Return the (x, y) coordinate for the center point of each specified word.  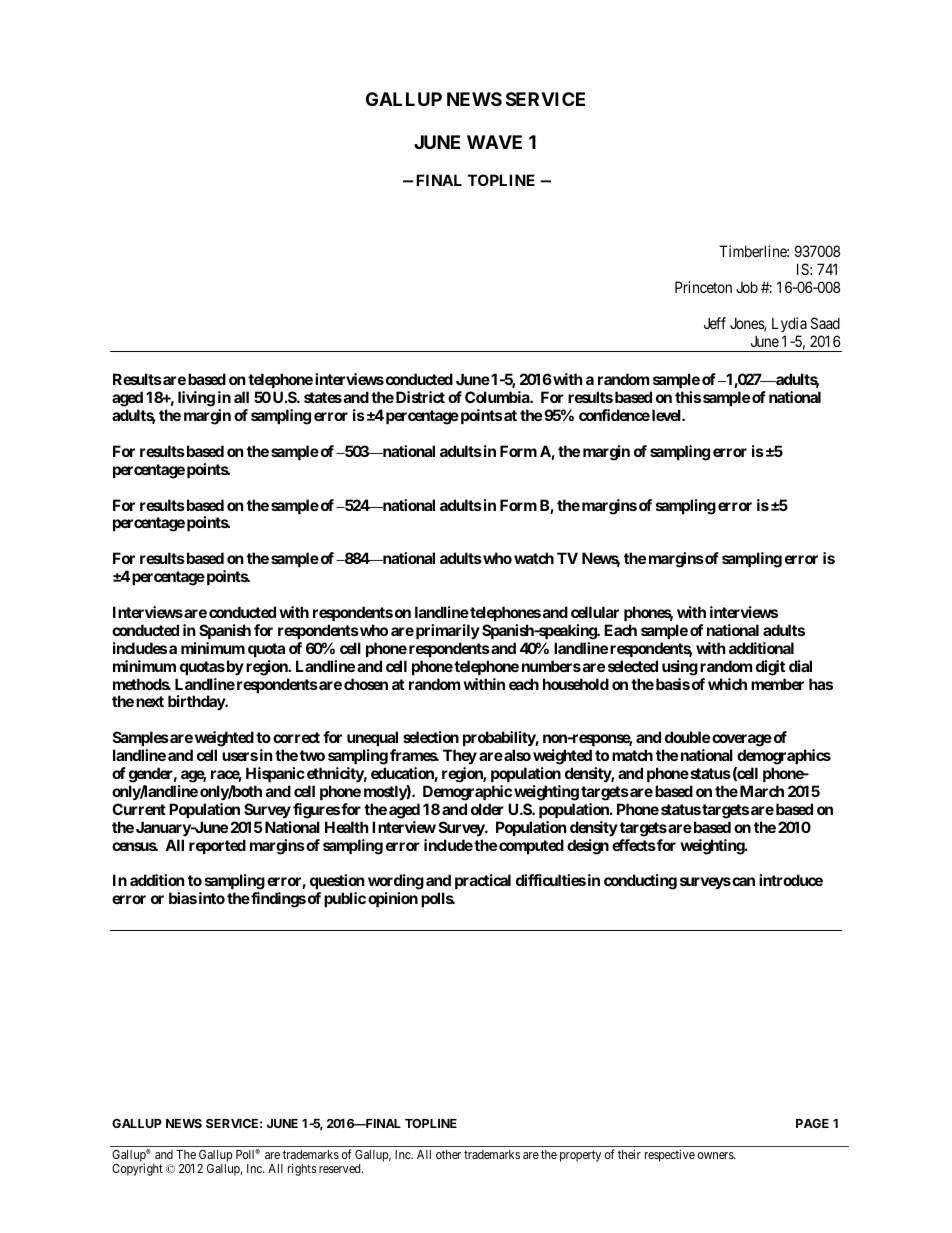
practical (483, 881)
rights (302, 1169)
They (460, 756)
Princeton (703, 287)
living (196, 399)
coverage (742, 740)
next (150, 701)
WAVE (494, 142)
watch (534, 558)
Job (747, 287)
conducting (640, 882)
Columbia (498, 397)
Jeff (715, 323)
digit (770, 668)
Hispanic (275, 774)
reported (217, 846)
